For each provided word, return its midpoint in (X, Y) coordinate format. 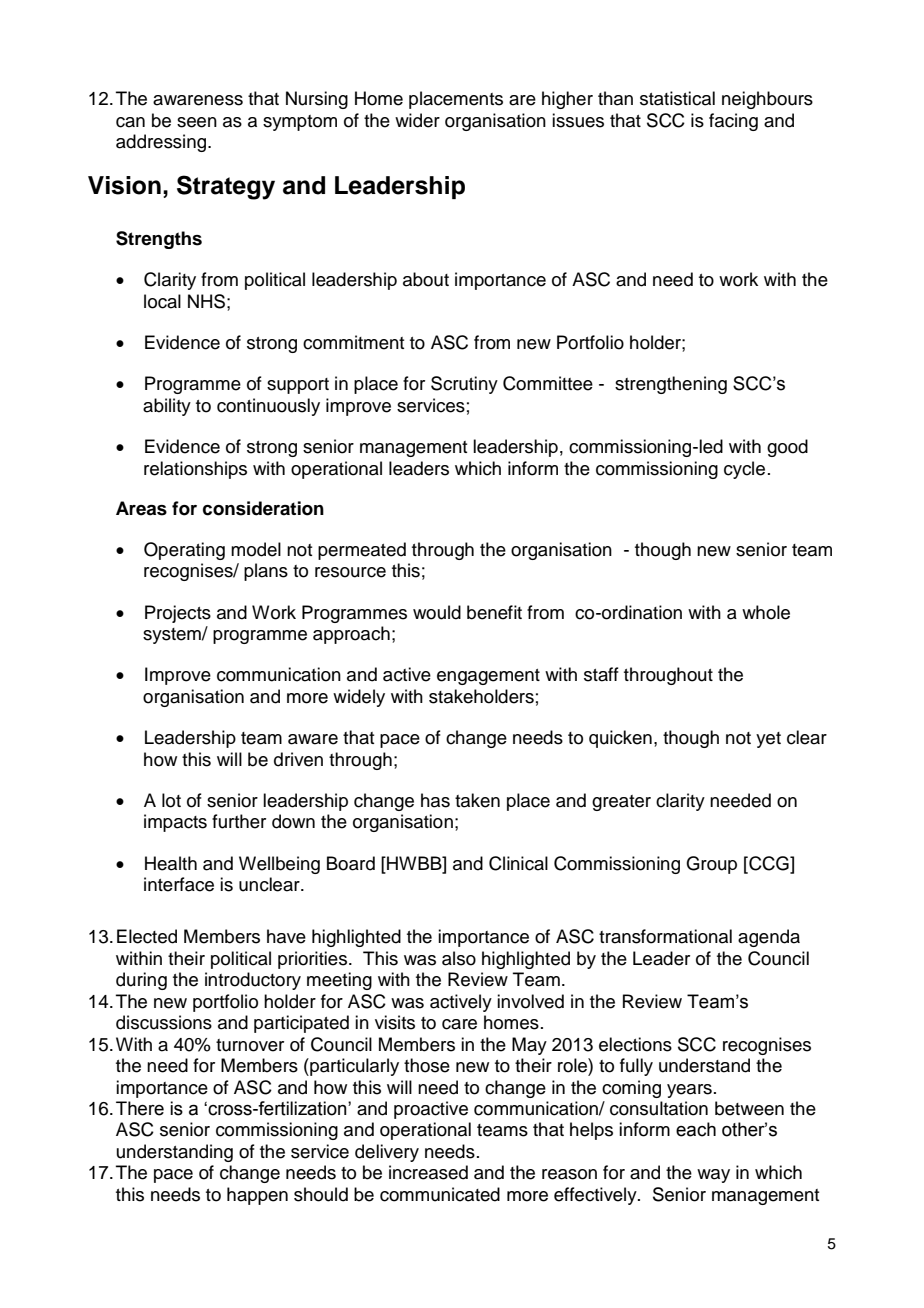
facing (733, 122)
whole (766, 612)
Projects (178, 614)
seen (197, 122)
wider (417, 120)
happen (257, 1196)
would (437, 612)
